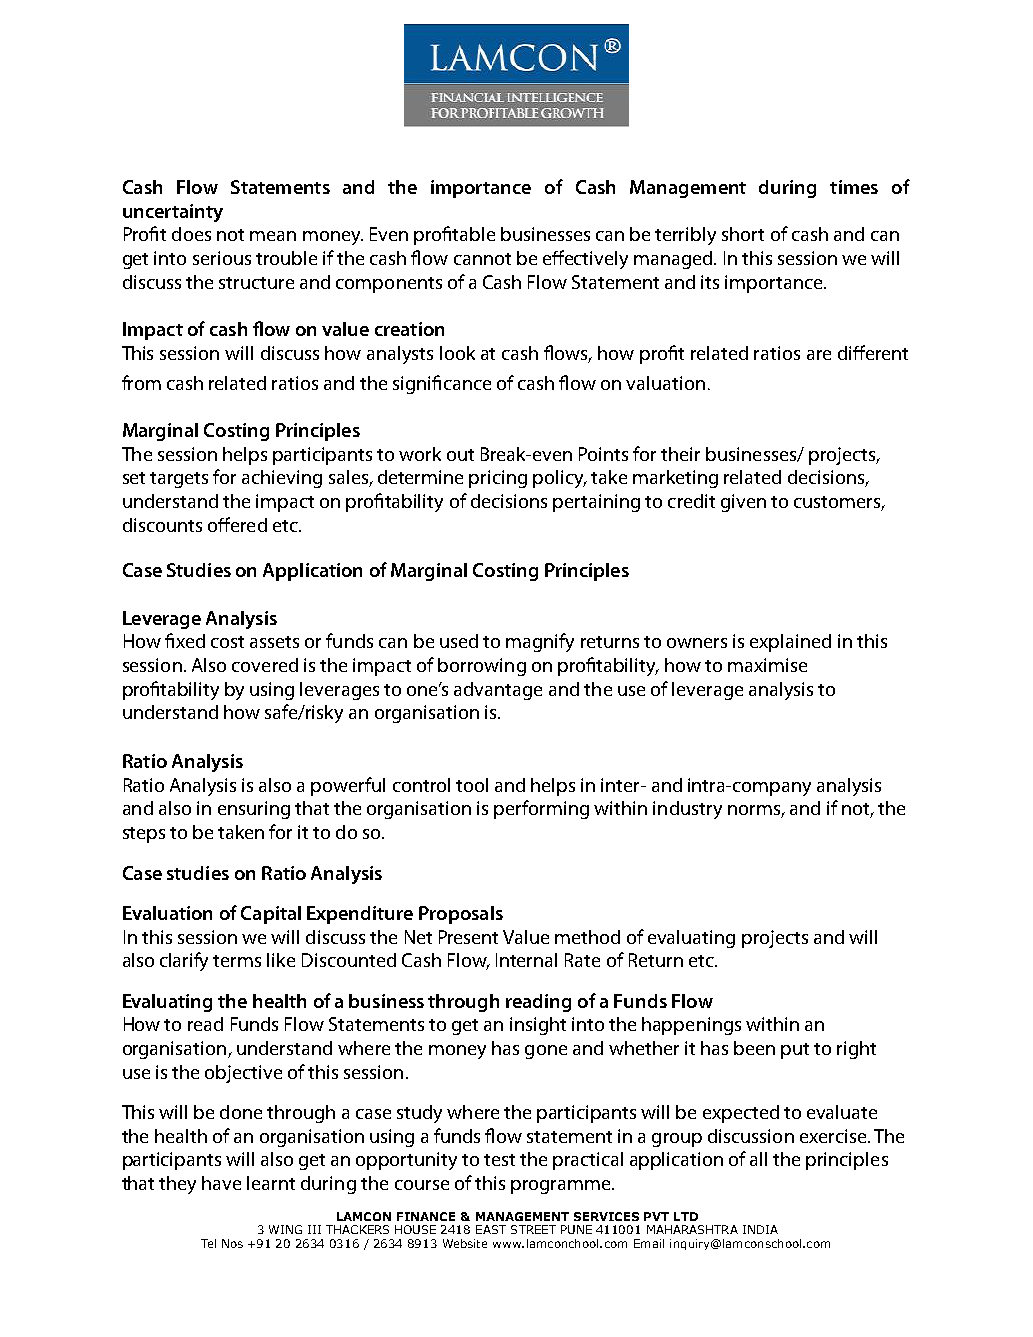 The width and height of the document is (1033, 1337). What do you see at coordinates (491, 1229) in the document?
I see `EAST` at bounding box center [491, 1229].
